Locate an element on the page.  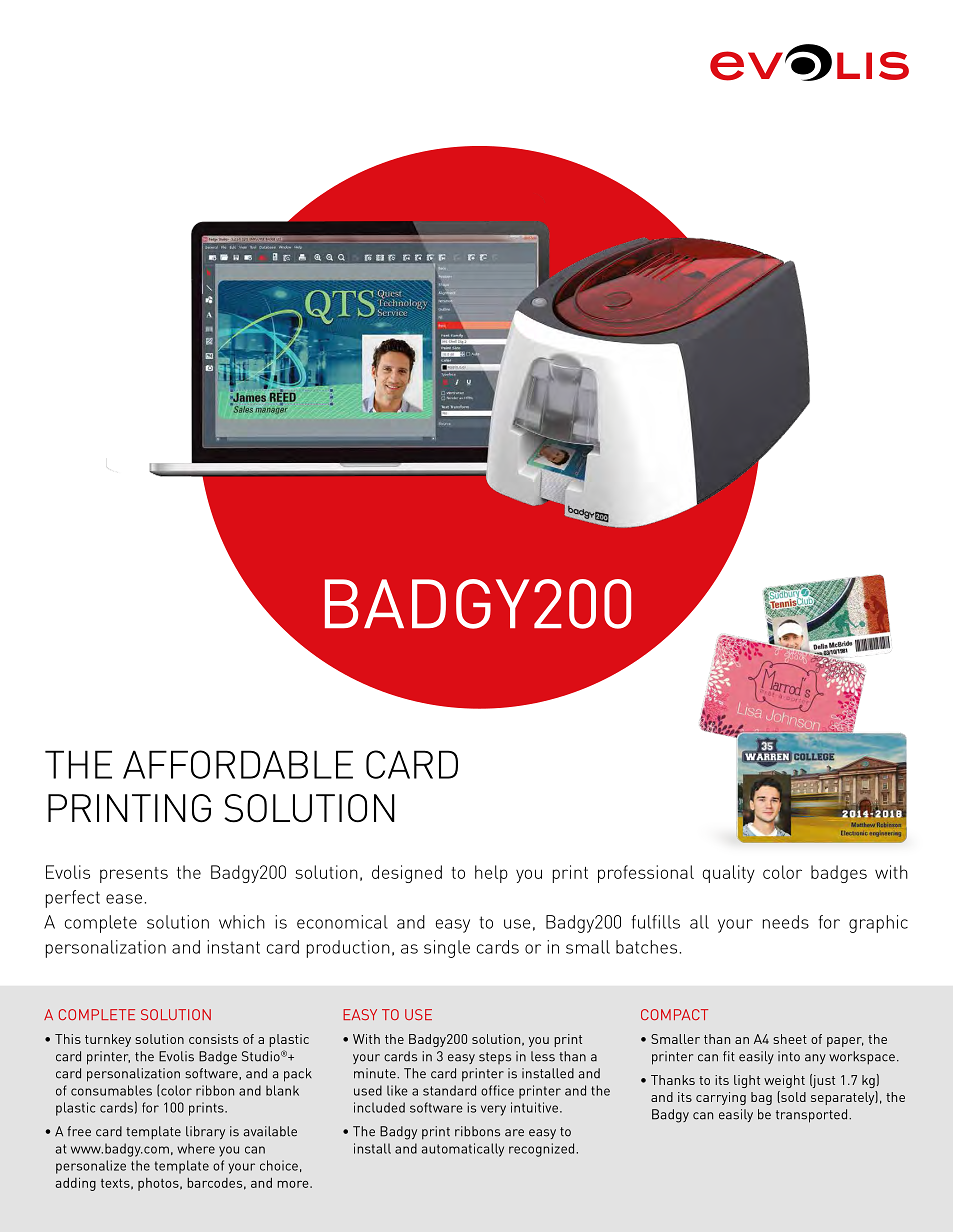
automatically is located at coordinates (462, 1150).
